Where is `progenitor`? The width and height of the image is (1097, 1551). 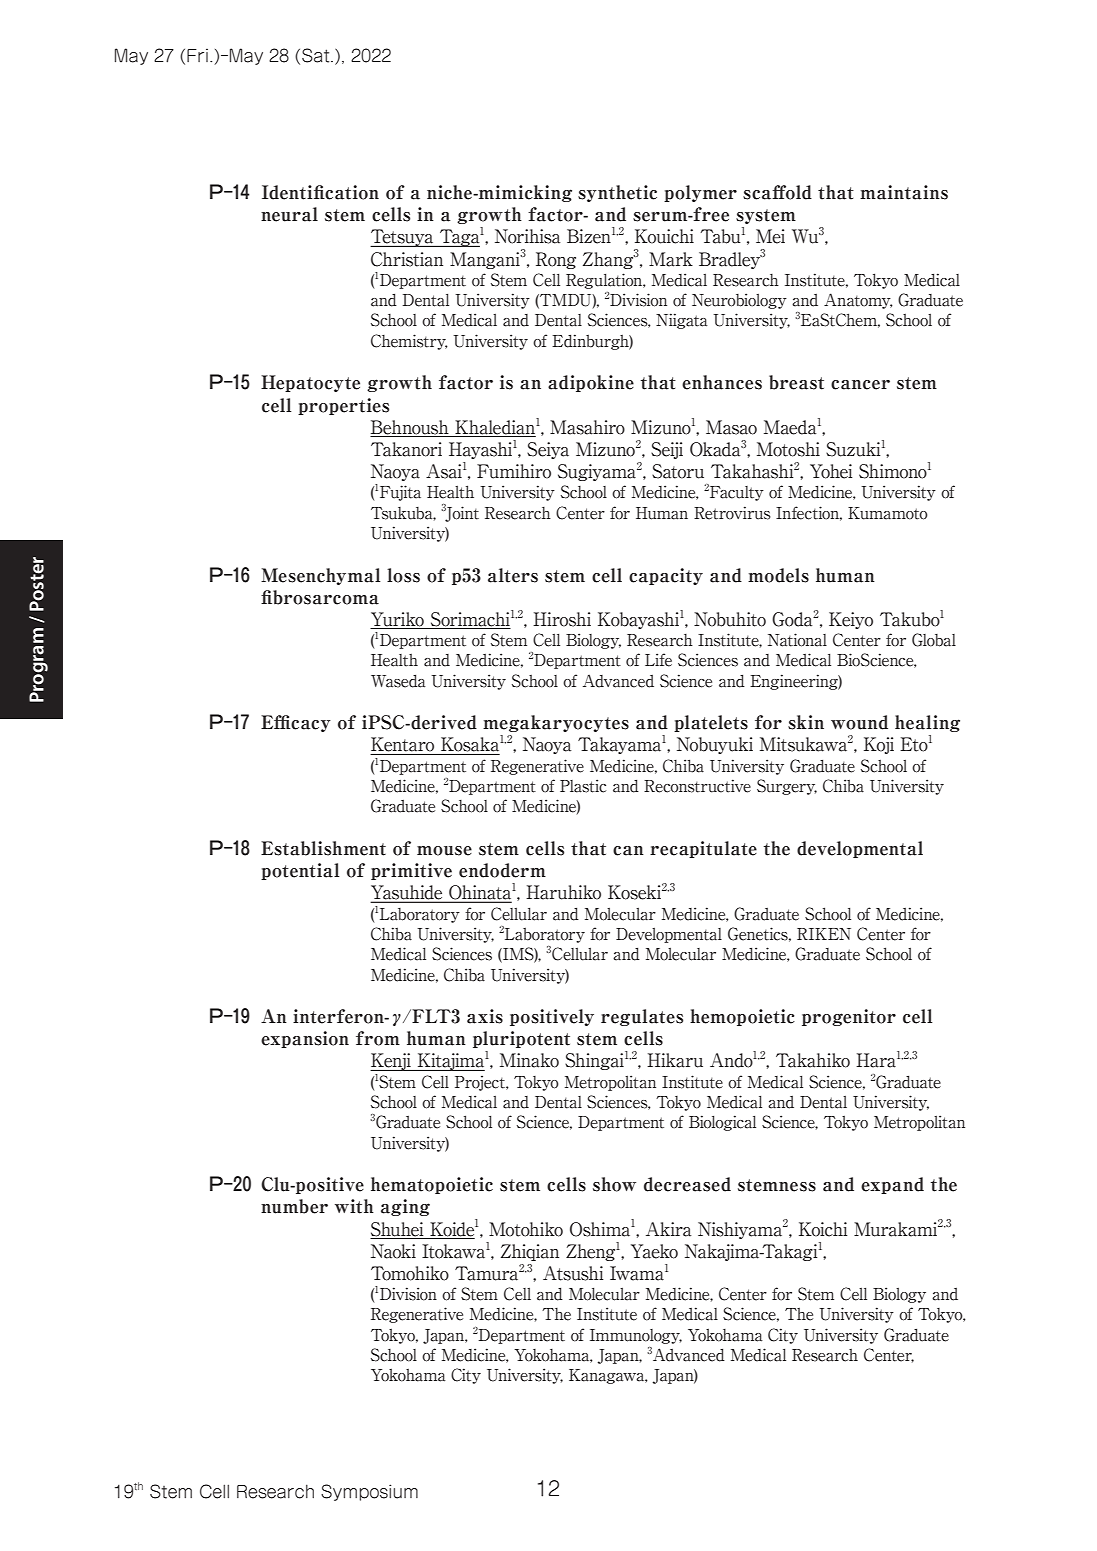
progenitor is located at coordinates (849, 1017).
